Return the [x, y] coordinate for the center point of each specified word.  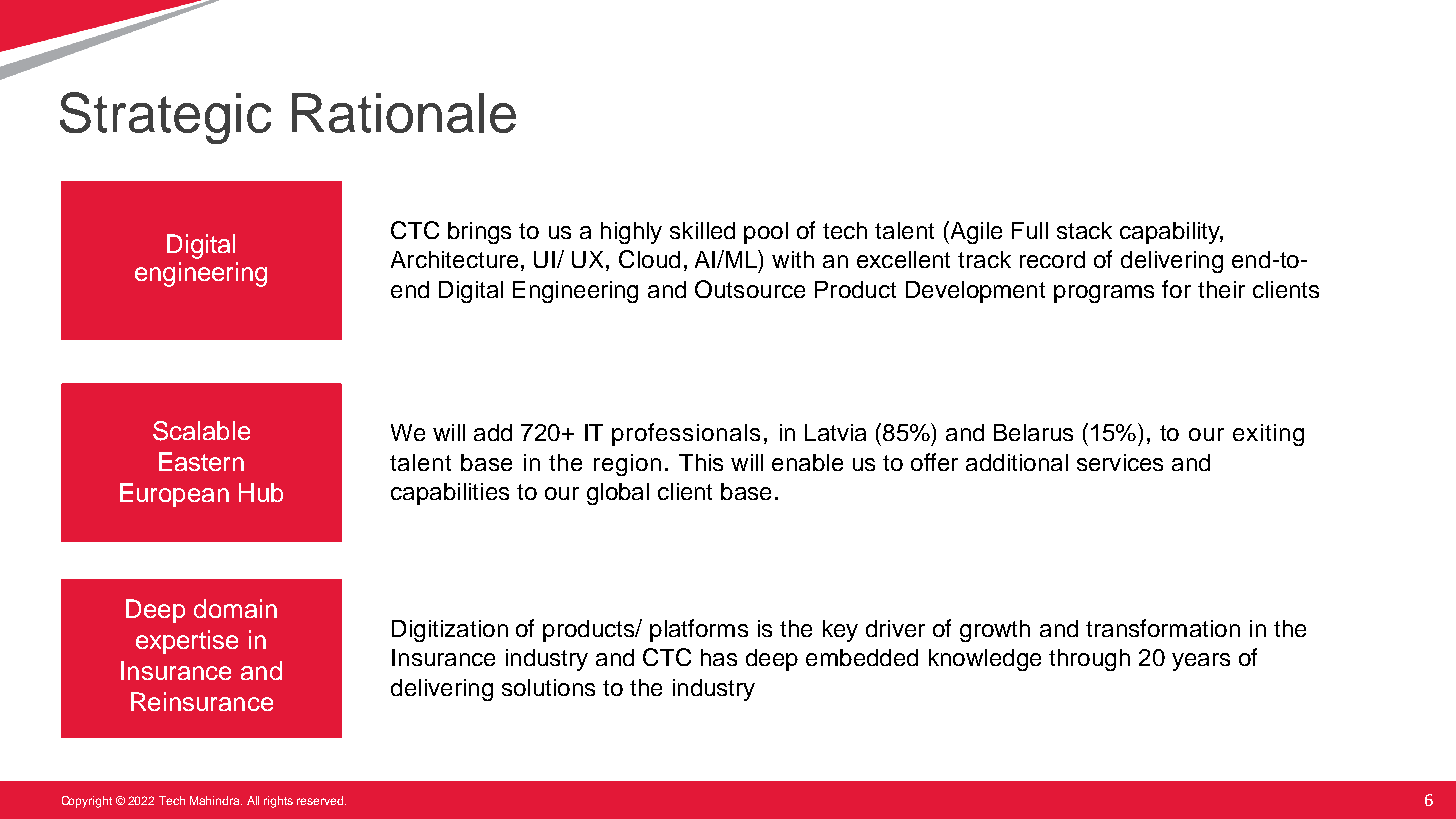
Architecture [454, 259]
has [719, 657]
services [1120, 462]
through [1089, 660]
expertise [187, 642]
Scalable [201, 431]
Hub [261, 492]
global [618, 494]
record [1052, 259]
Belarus [1033, 432]
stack [1084, 230]
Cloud [649, 259]
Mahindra [216, 800]
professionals [686, 434]
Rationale [404, 113]
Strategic [165, 118]
